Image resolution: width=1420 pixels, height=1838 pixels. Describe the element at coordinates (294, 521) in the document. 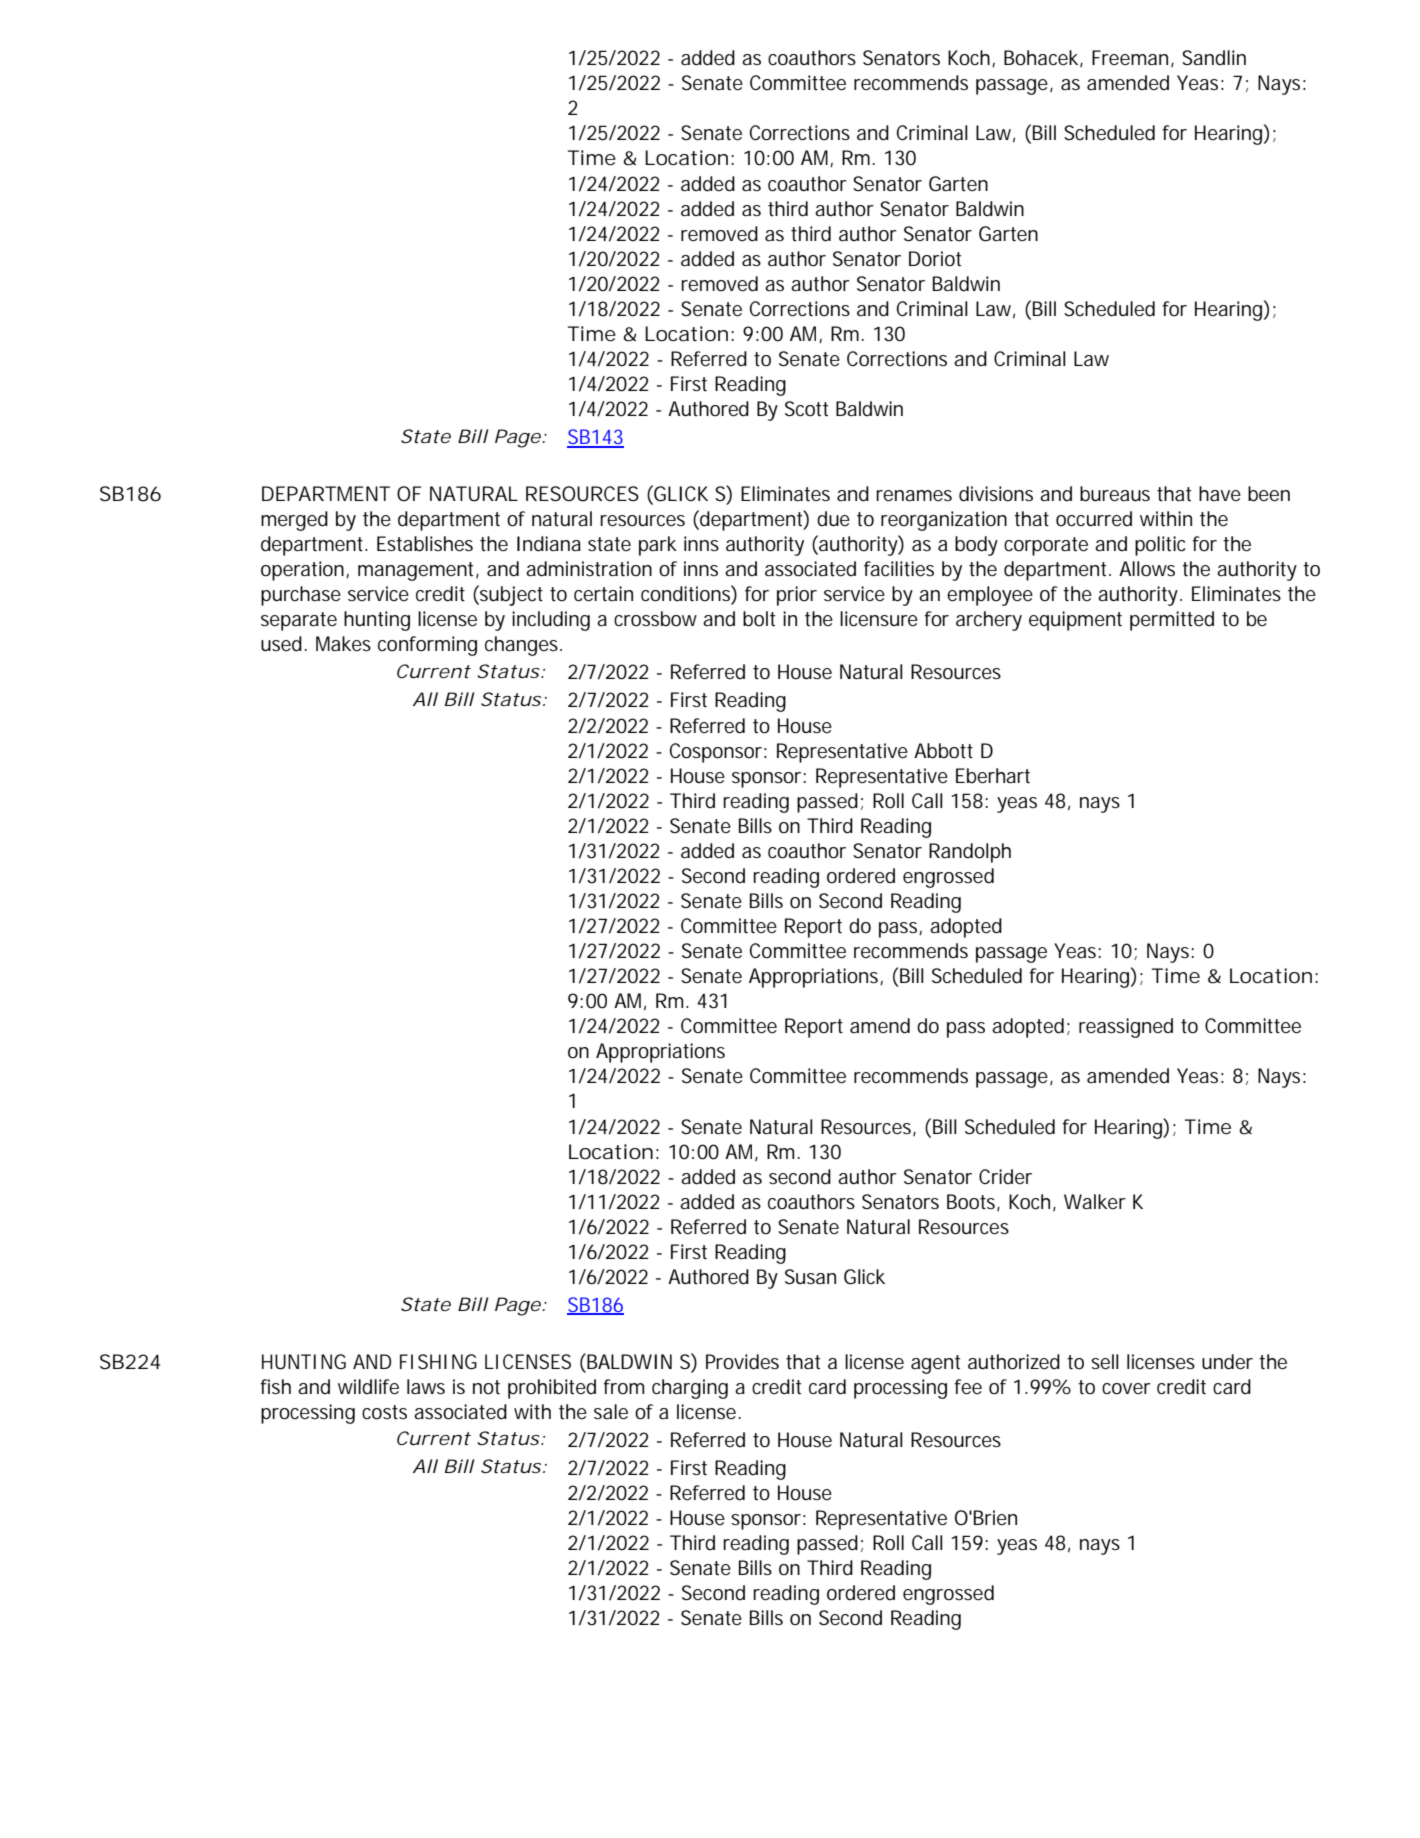

I see `merged` at that location.
